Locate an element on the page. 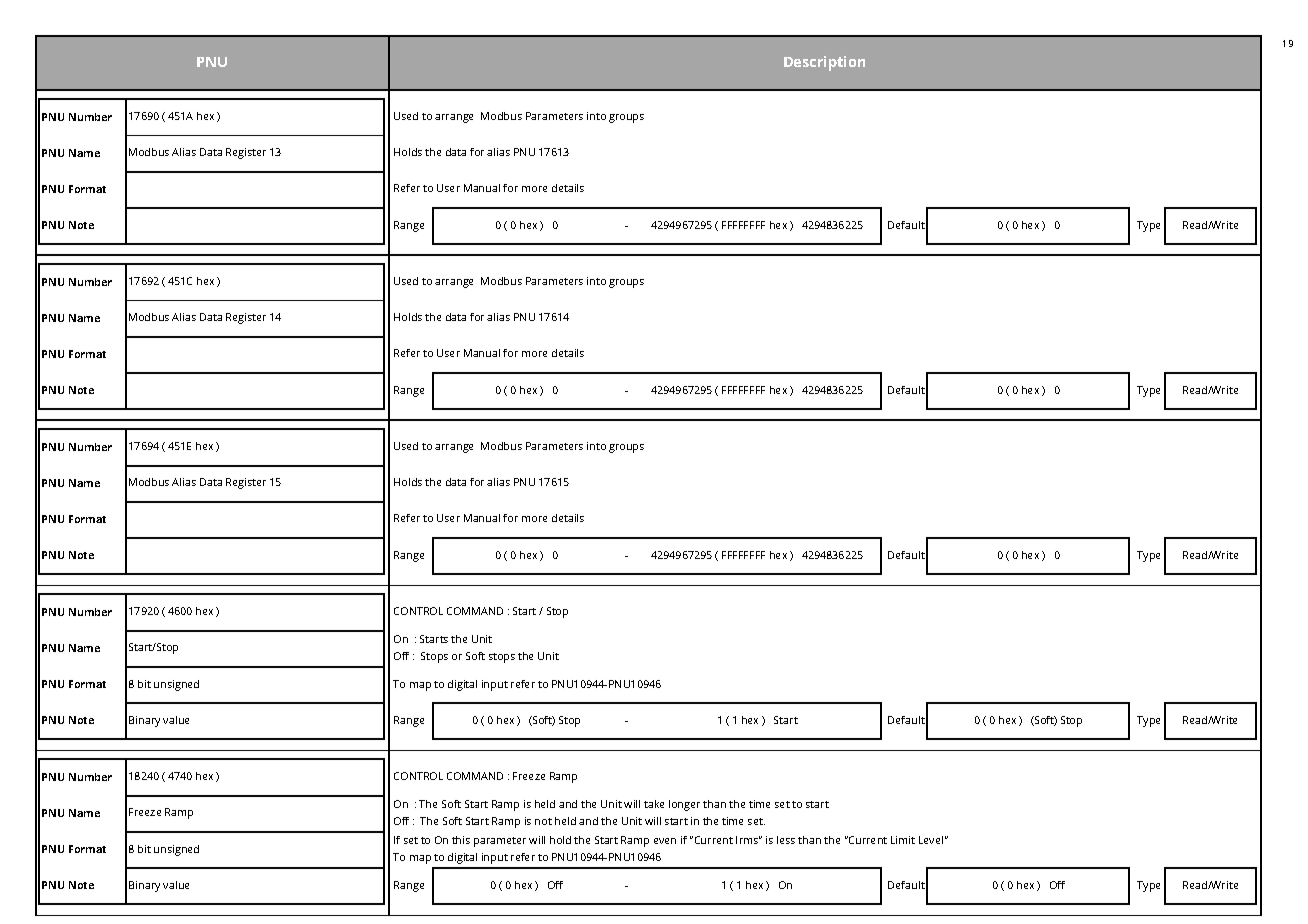 The image size is (1308, 924). Limit is located at coordinates (903, 840).
